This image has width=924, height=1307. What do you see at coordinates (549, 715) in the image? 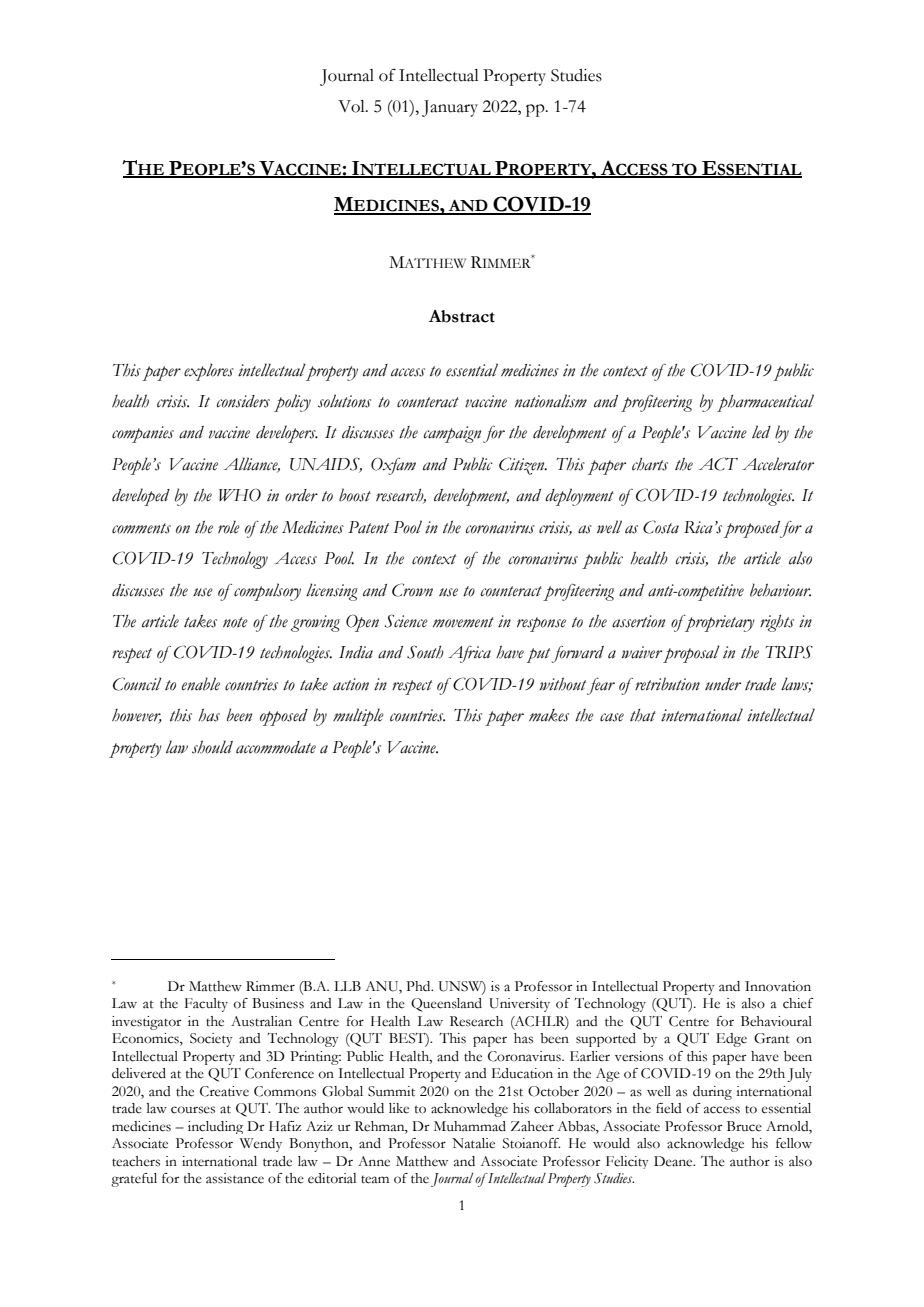
I see `makes` at bounding box center [549, 715].
